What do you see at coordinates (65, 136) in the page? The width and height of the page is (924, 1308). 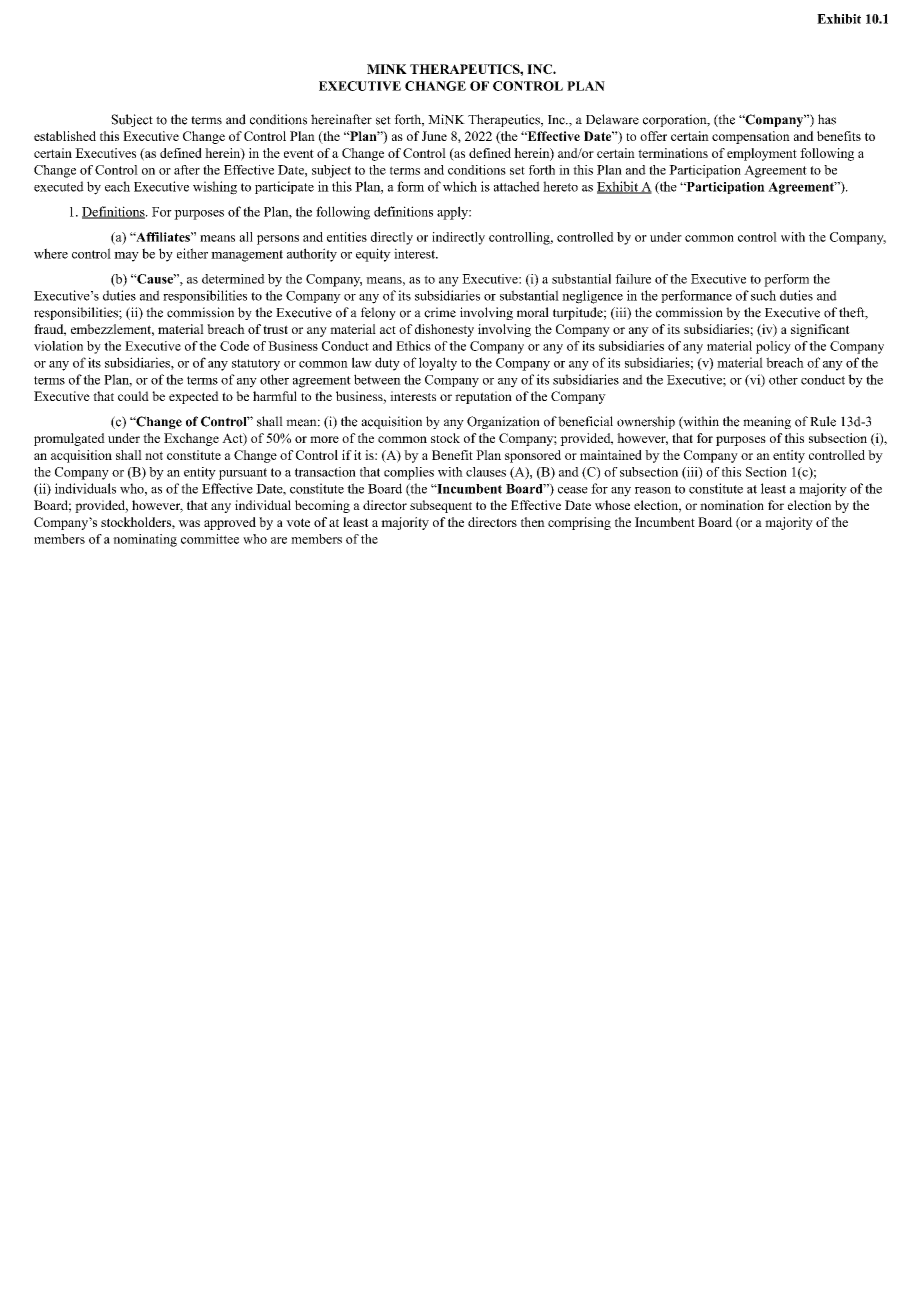 I see `established` at bounding box center [65, 136].
